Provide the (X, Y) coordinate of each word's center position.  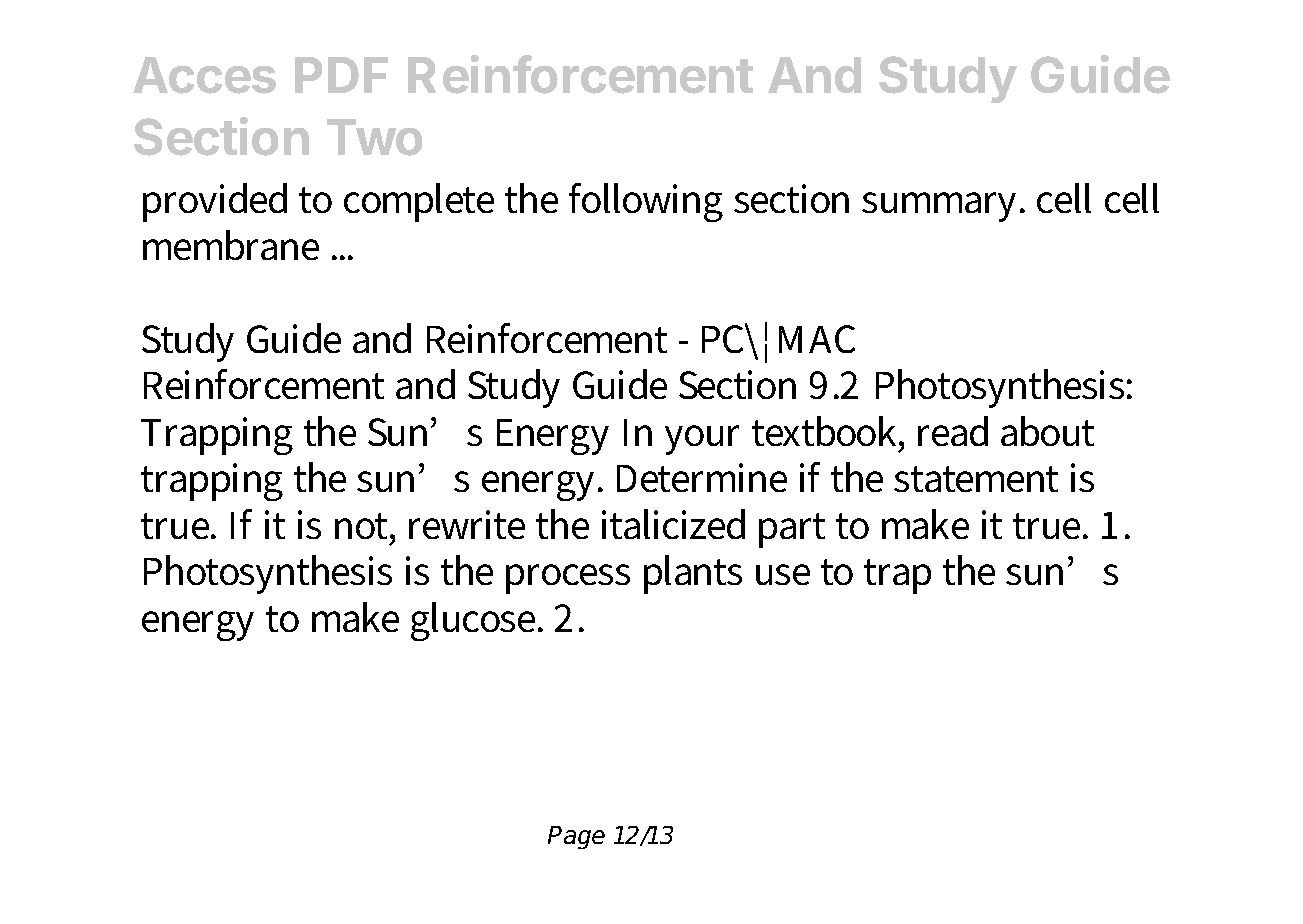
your (702, 440)
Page (576, 837)
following (646, 202)
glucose (475, 621)
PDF (341, 75)
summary (942, 207)
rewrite (467, 524)
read (953, 431)
